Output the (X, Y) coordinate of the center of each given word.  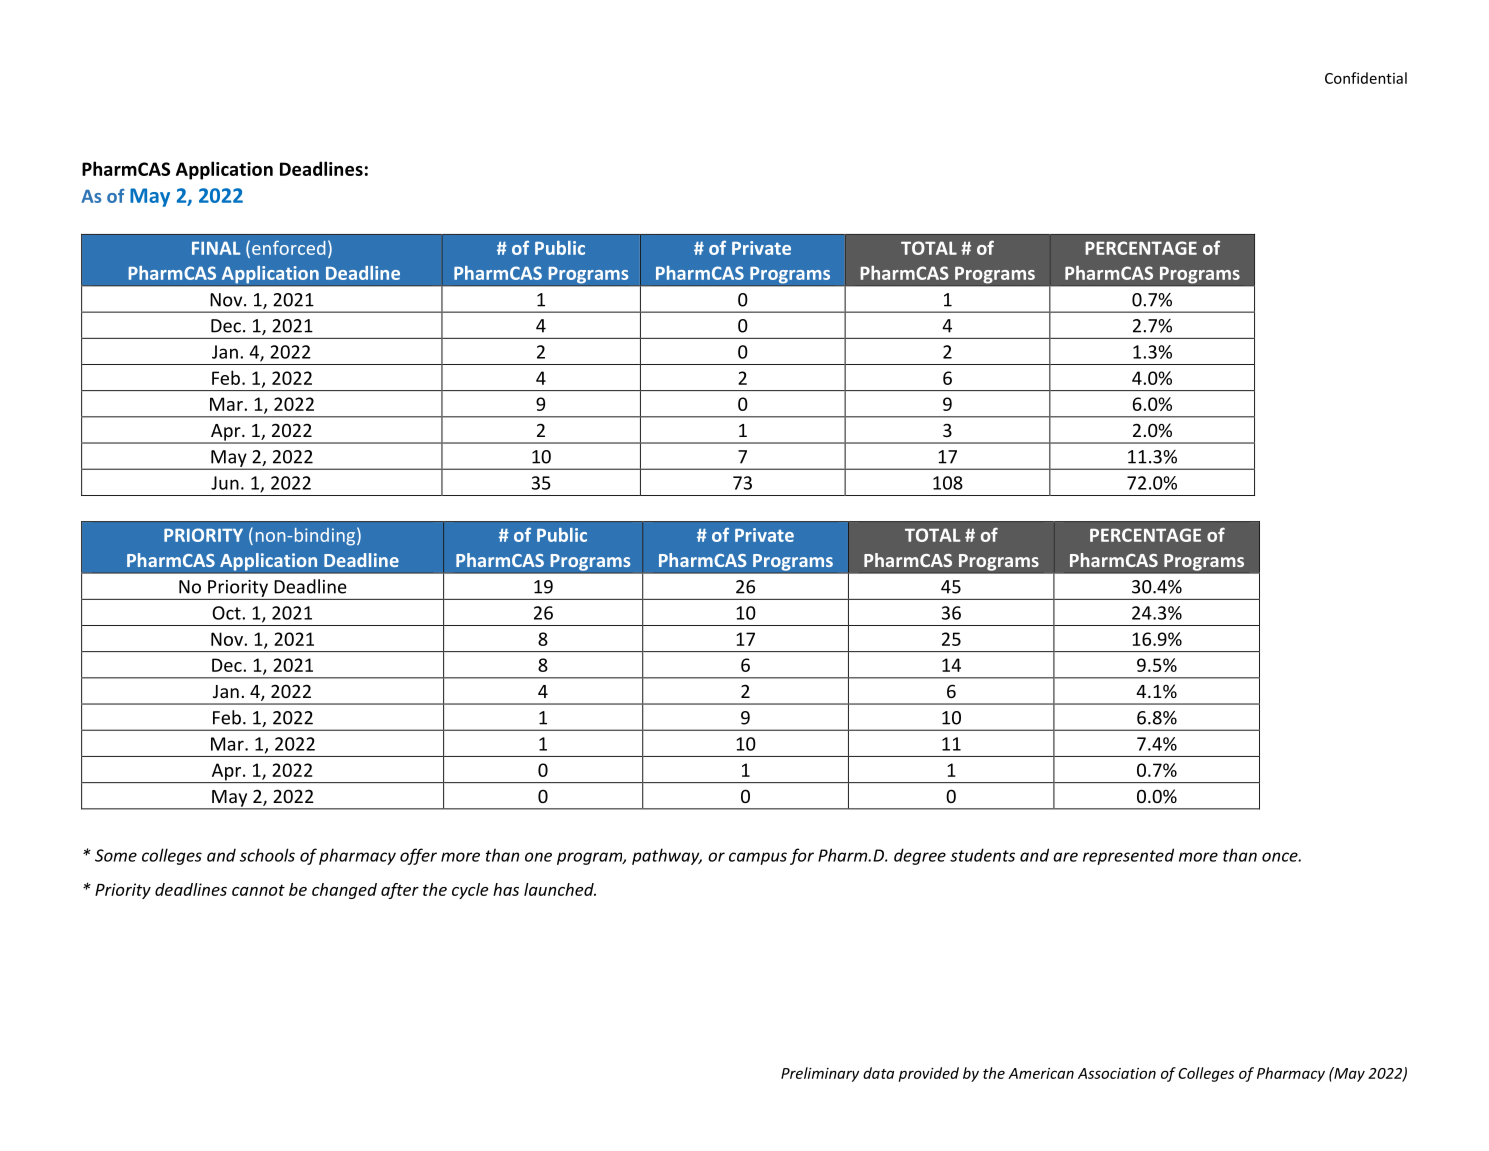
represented (1128, 856)
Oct (227, 613)
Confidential (1366, 78)
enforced (288, 248)
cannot (258, 890)
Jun (225, 483)
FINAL (216, 248)
